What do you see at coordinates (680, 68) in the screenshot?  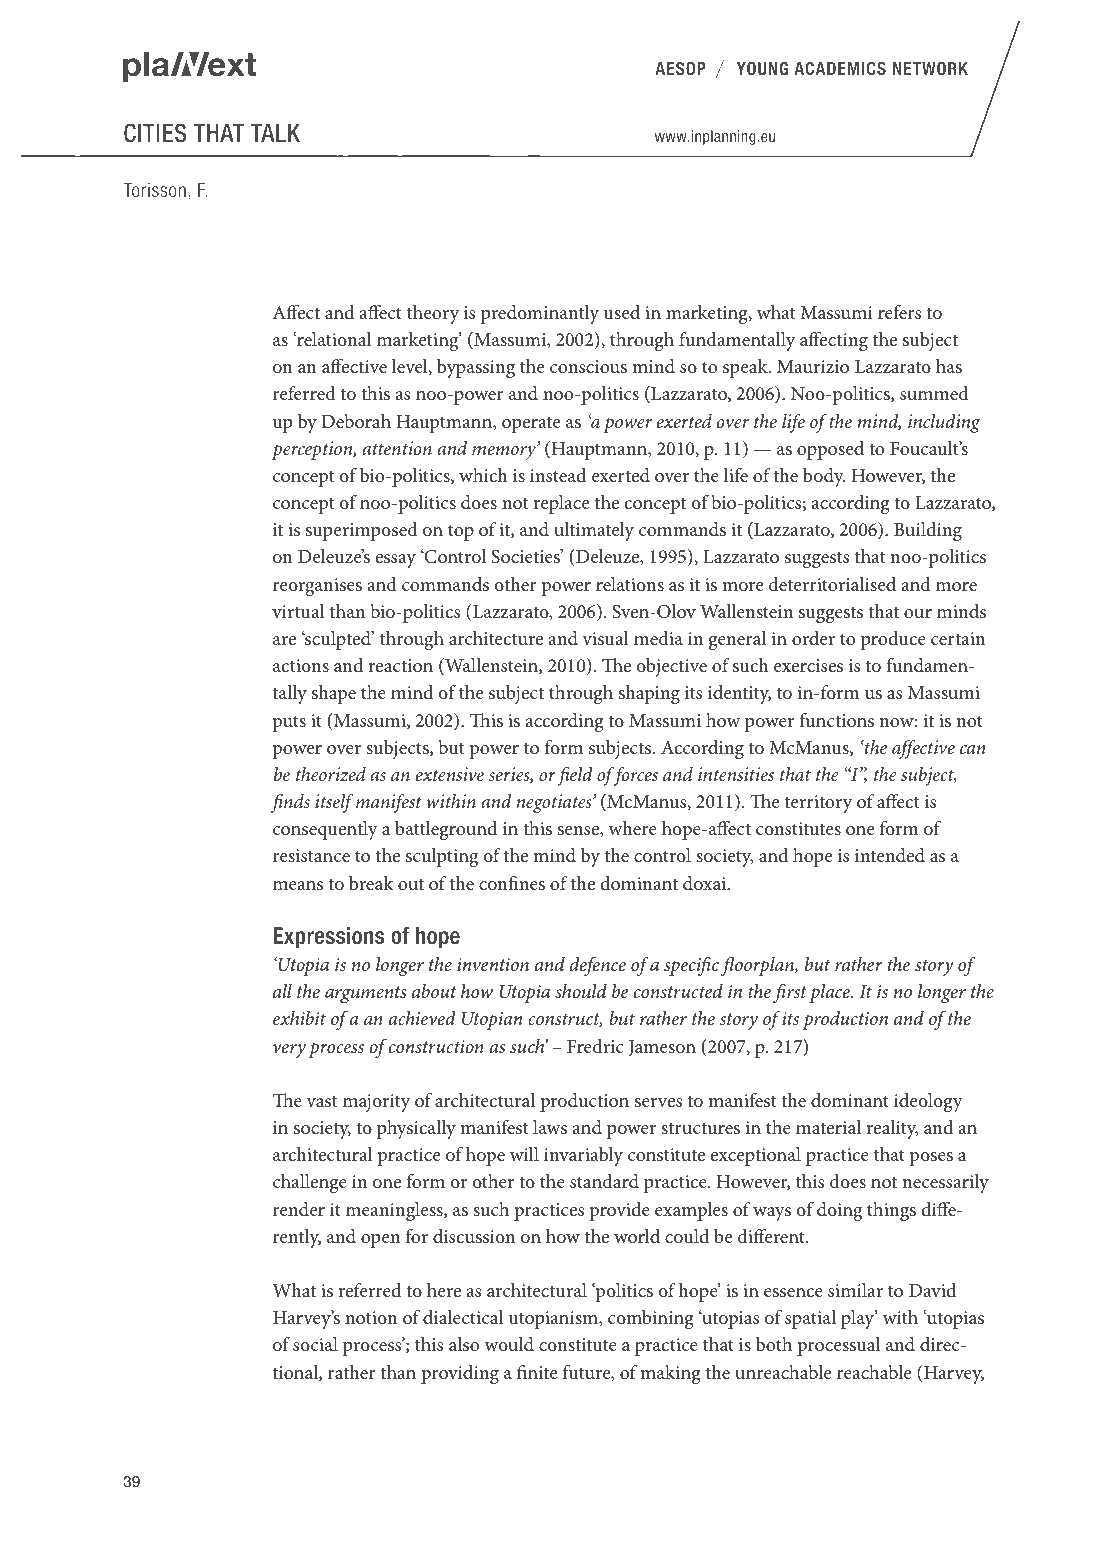 I see `AESOP` at bounding box center [680, 68].
